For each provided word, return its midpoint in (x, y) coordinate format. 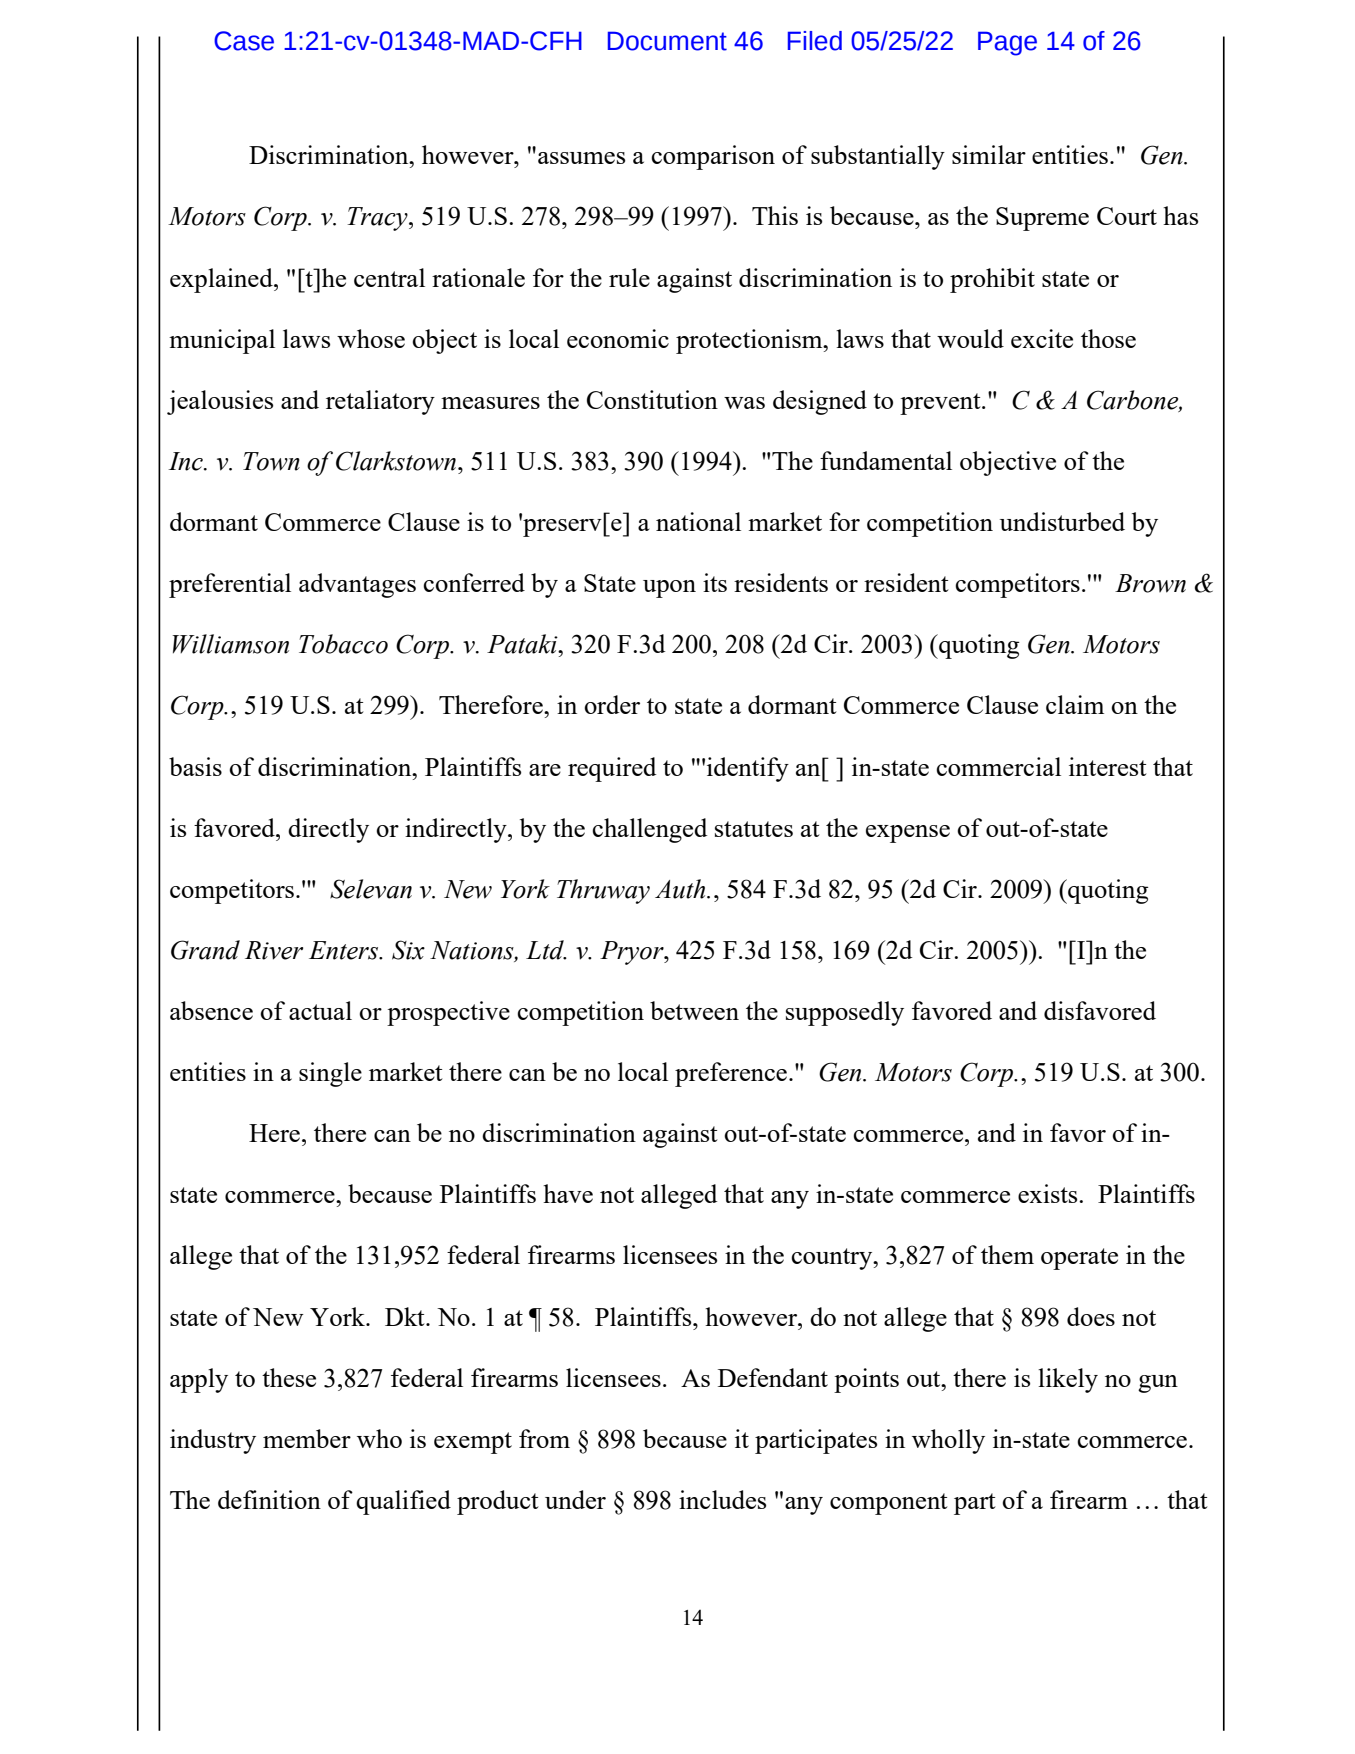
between (694, 1010)
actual (320, 1010)
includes (722, 1499)
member (307, 1438)
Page (1007, 43)
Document (667, 41)
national (698, 521)
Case (244, 41)
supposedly (845, 1013)
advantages (357, 585)
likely (1068, 1380)
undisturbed (1062, 521)
